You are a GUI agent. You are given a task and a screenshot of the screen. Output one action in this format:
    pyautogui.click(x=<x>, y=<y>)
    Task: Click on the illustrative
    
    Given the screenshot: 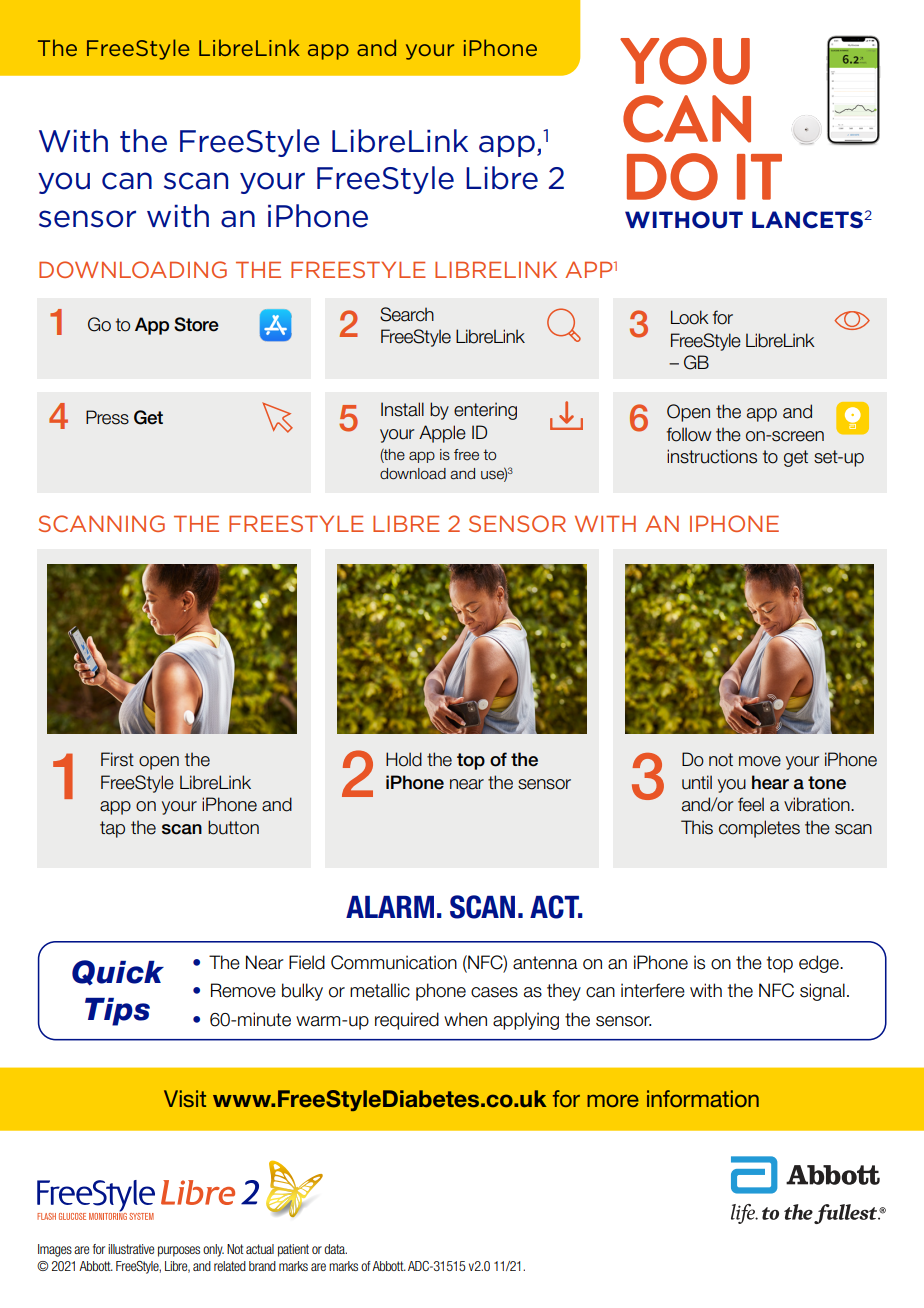 What is the action you would take?
    pyautogui.click(x=131, y=1249)
